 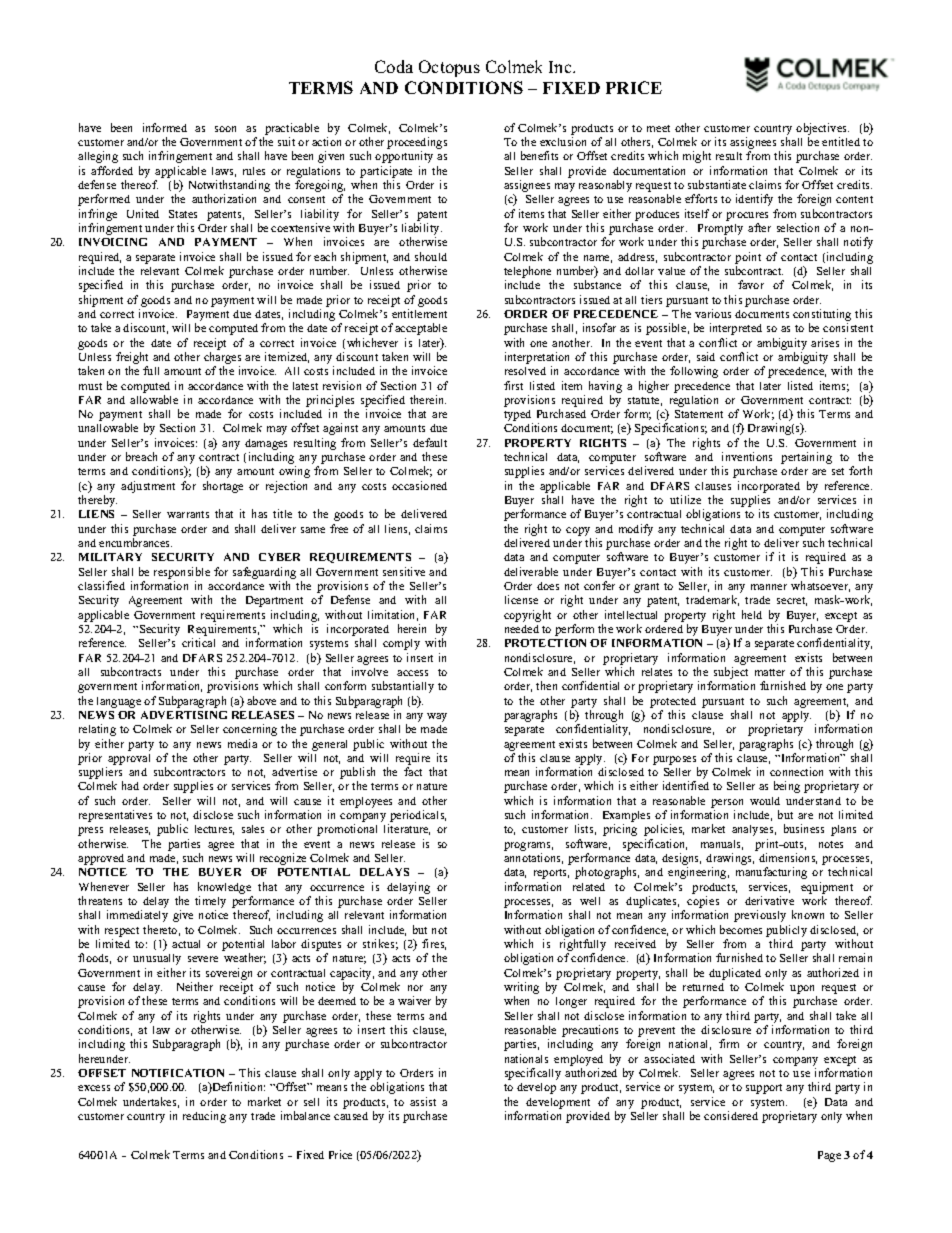 What do you see at coordinates (198, 642) in the page?
I see `critical` at bounding box center [198, 642].
